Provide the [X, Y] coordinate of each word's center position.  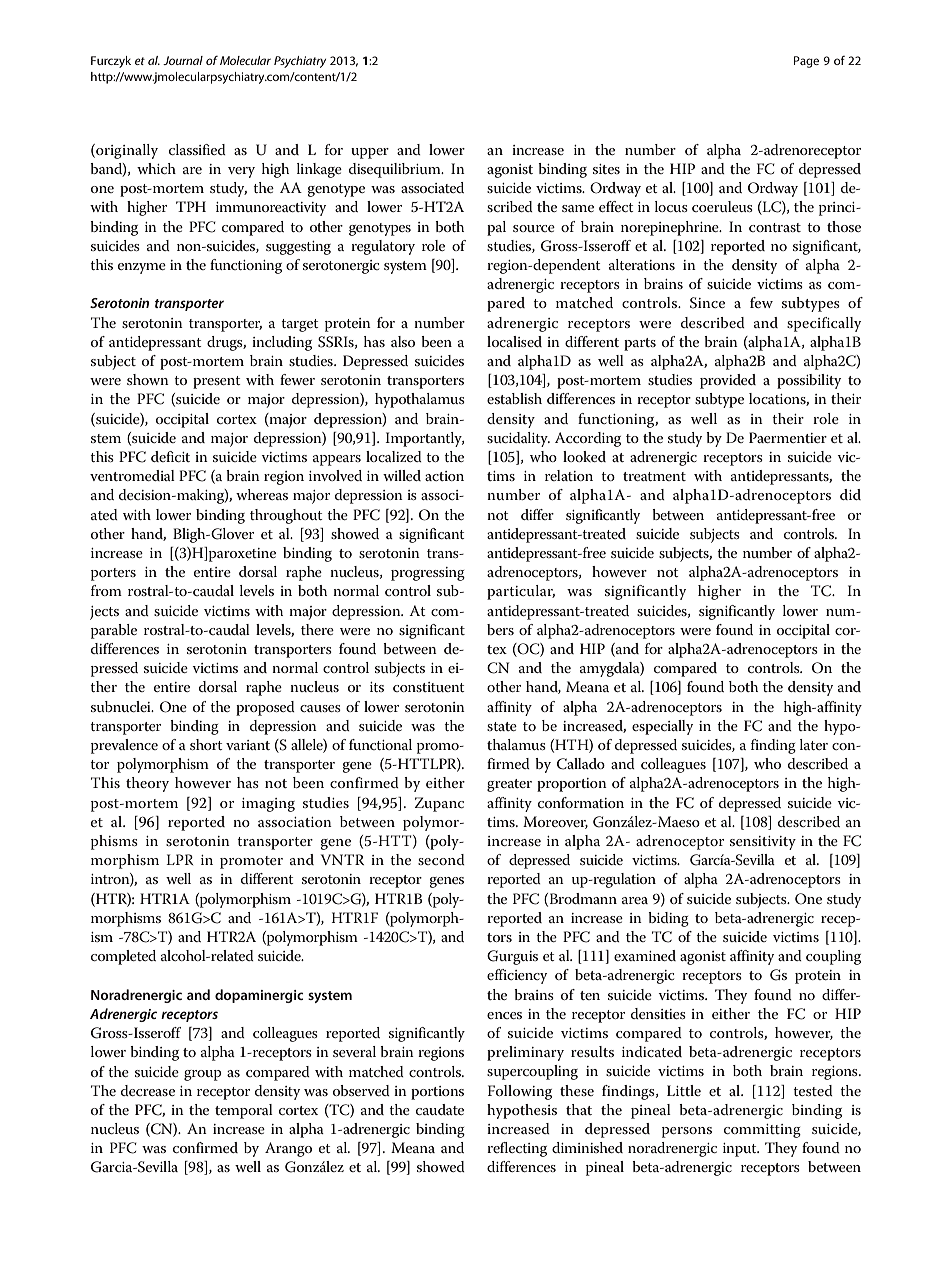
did [850, 494]
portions [437, 1093]
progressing [428, 574]
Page [806, 62]
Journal [183, 60]
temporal [244, 1111]
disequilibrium [396, 170]
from [106, 590]
